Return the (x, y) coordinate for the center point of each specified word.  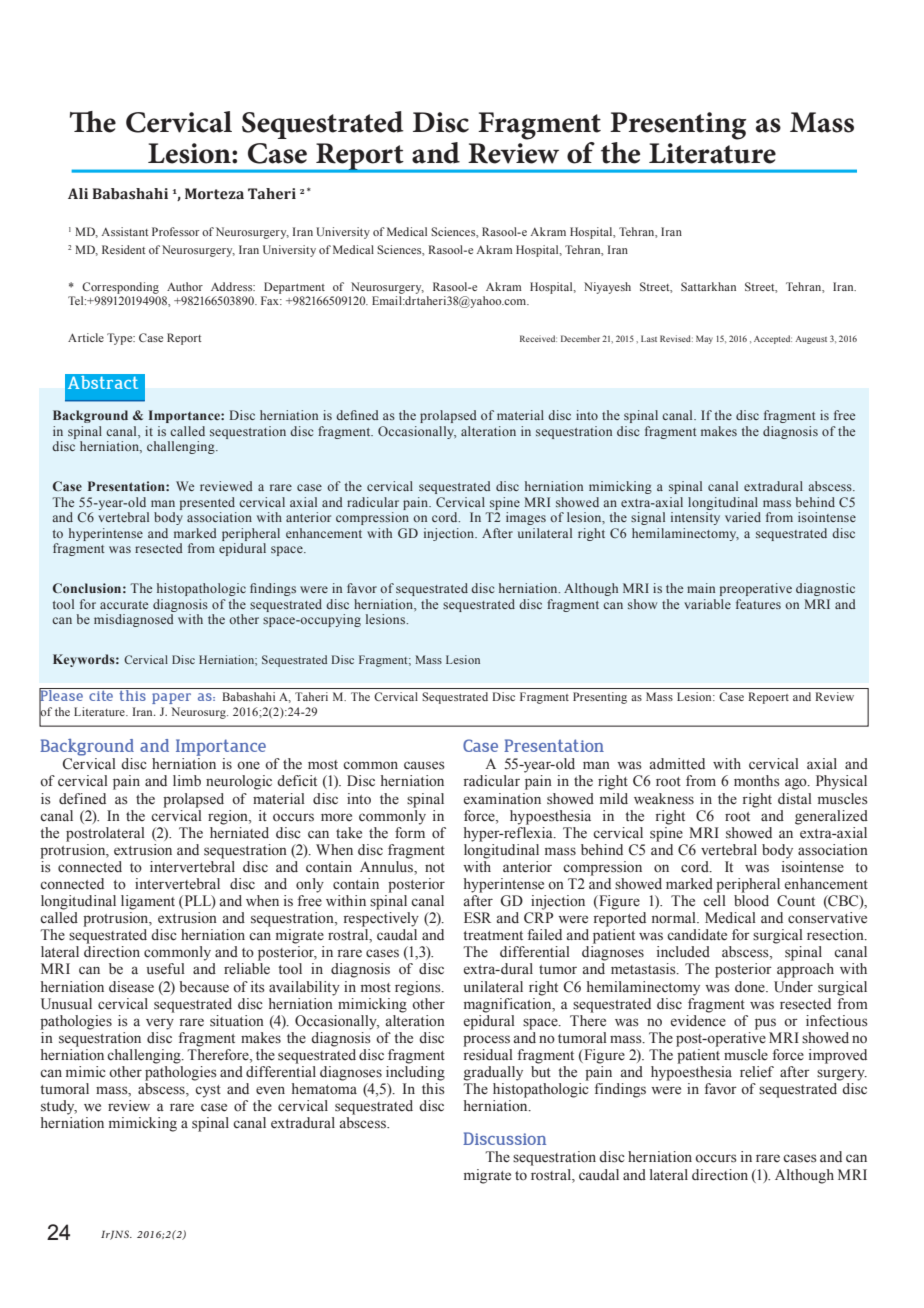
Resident (123, 249)
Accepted (773, 339)
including (415, 1073)
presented (207, 503)
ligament (148, 902)
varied (743, 517)
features (758, 604)
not (435, 868)
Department (294, 288)
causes (424, 765)
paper (171, 698)
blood (751, 901)
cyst (208, 1091)
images (526, 518)
